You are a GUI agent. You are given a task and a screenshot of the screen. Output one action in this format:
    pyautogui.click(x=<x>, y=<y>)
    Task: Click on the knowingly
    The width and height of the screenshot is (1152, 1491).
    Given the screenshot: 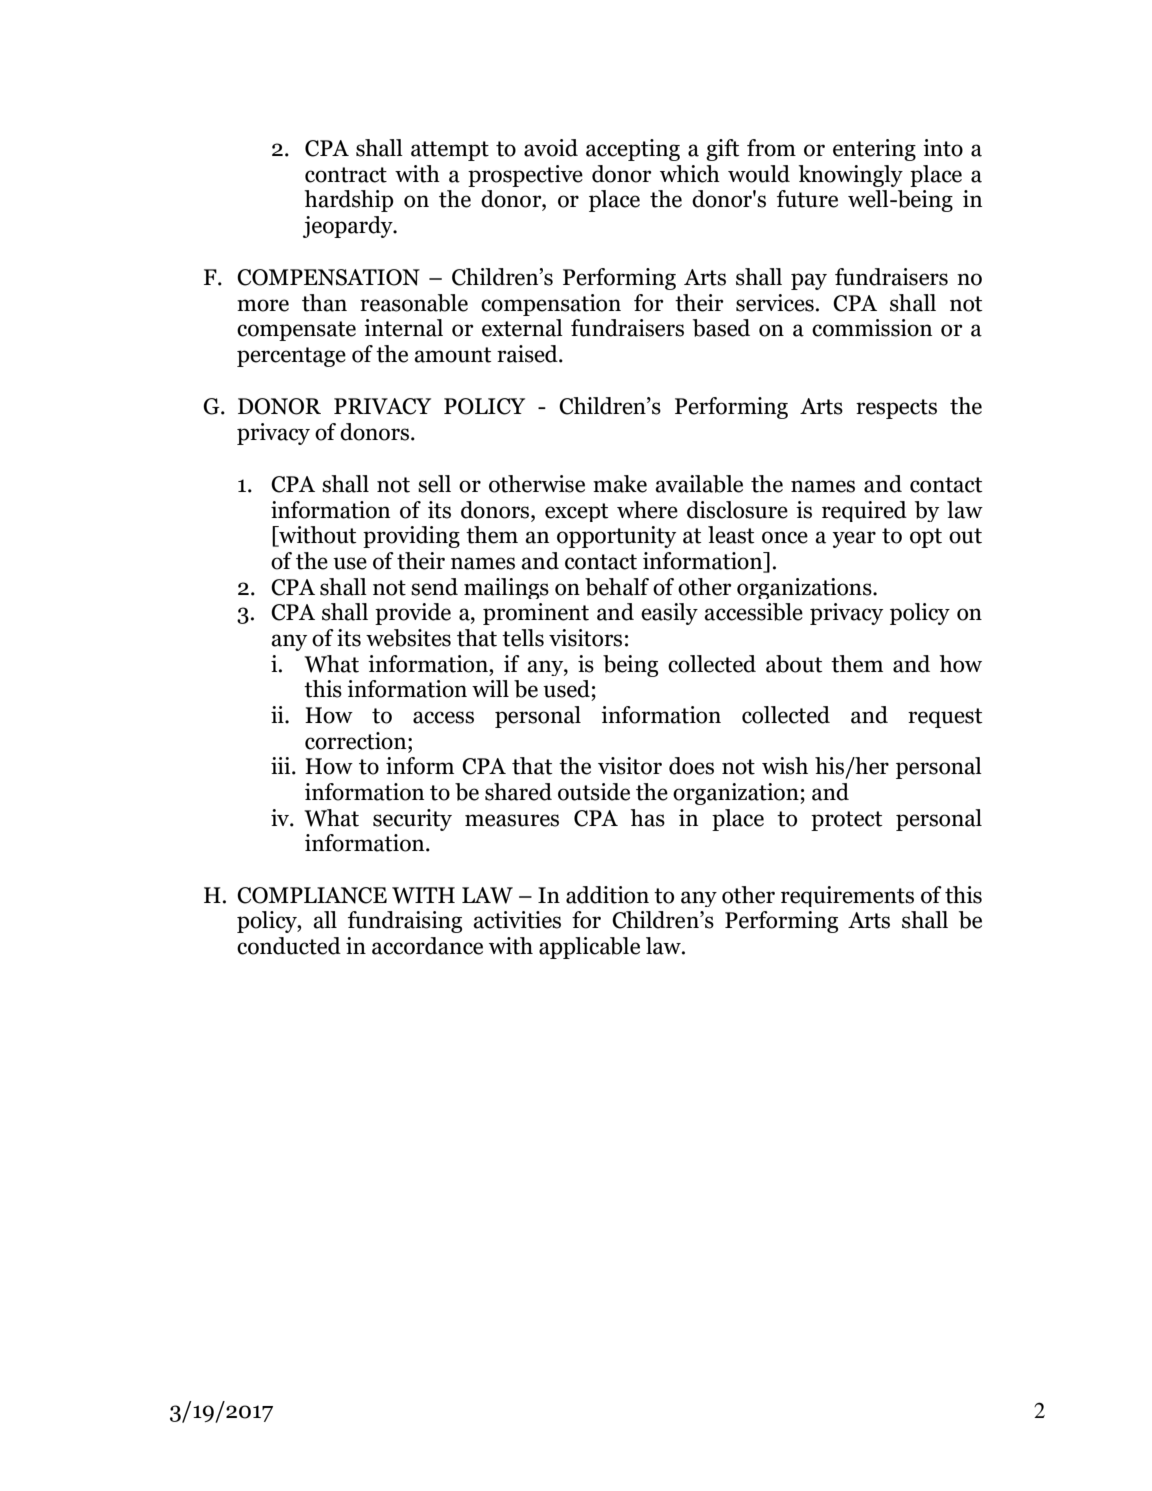 What is the action you would take?
    pyautogui.click(x=850, y=176)
